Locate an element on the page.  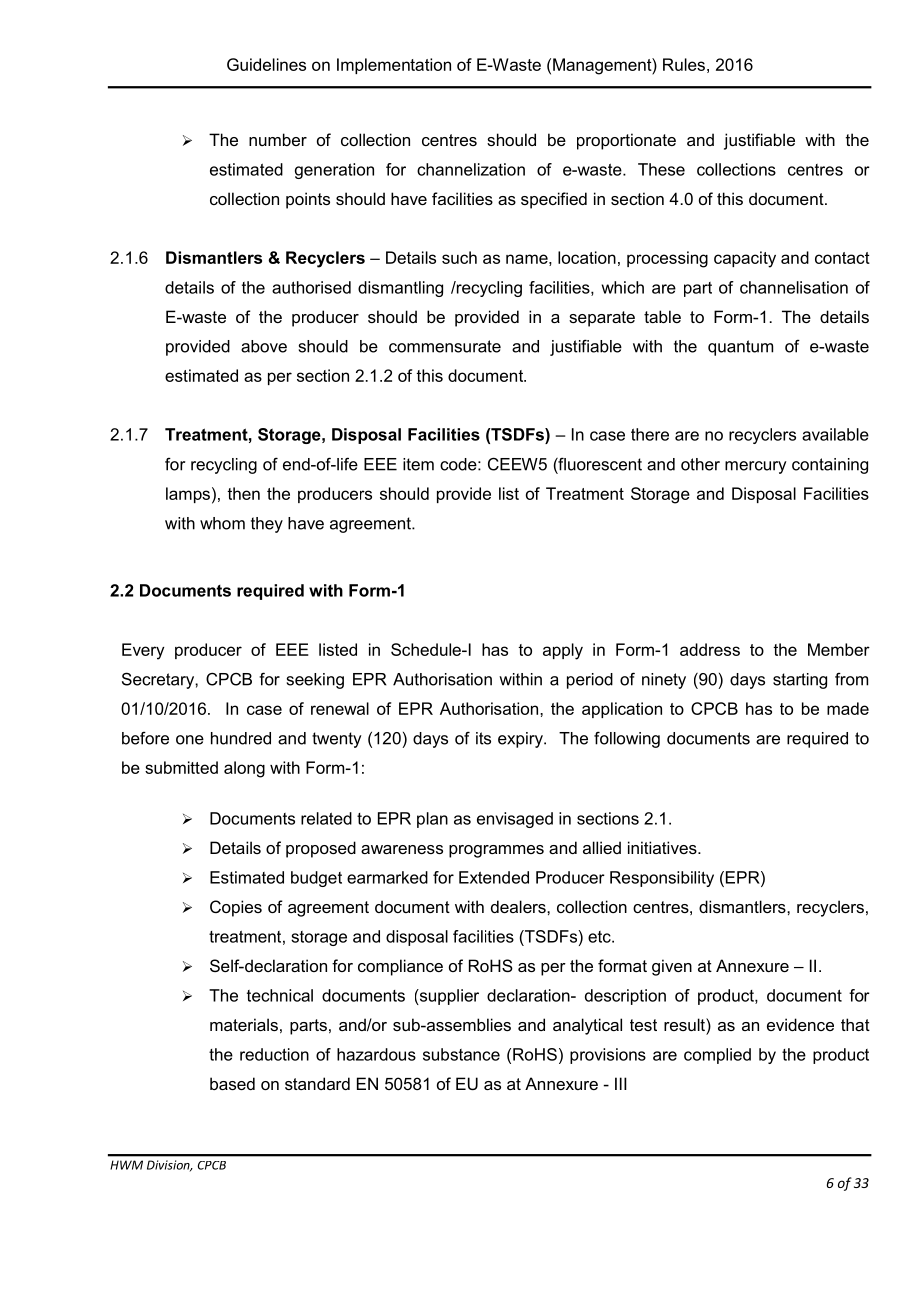
evidence is located at coordinates (800, 1024).
